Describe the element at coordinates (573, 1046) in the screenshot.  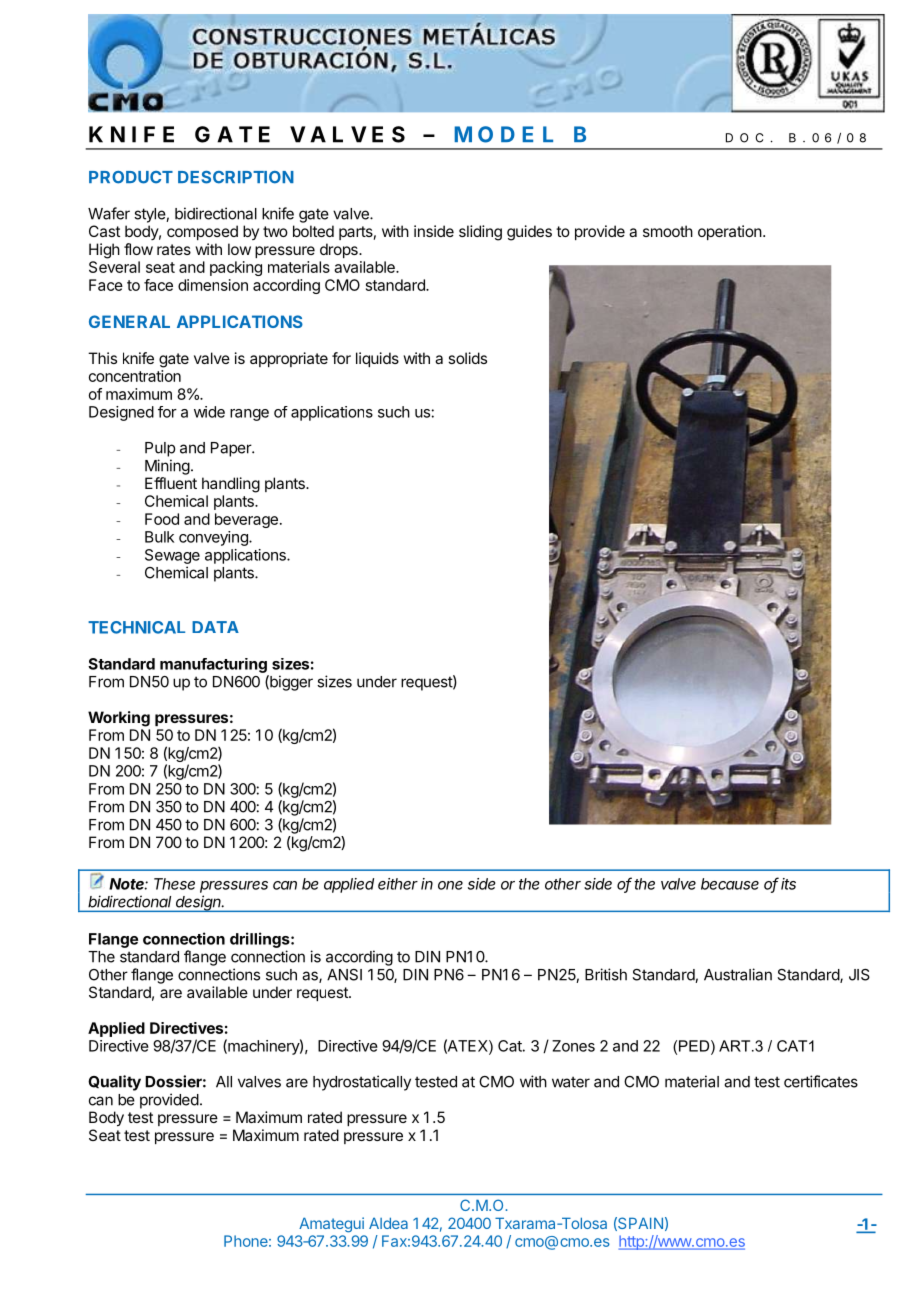
I see `Zones` at that location.
